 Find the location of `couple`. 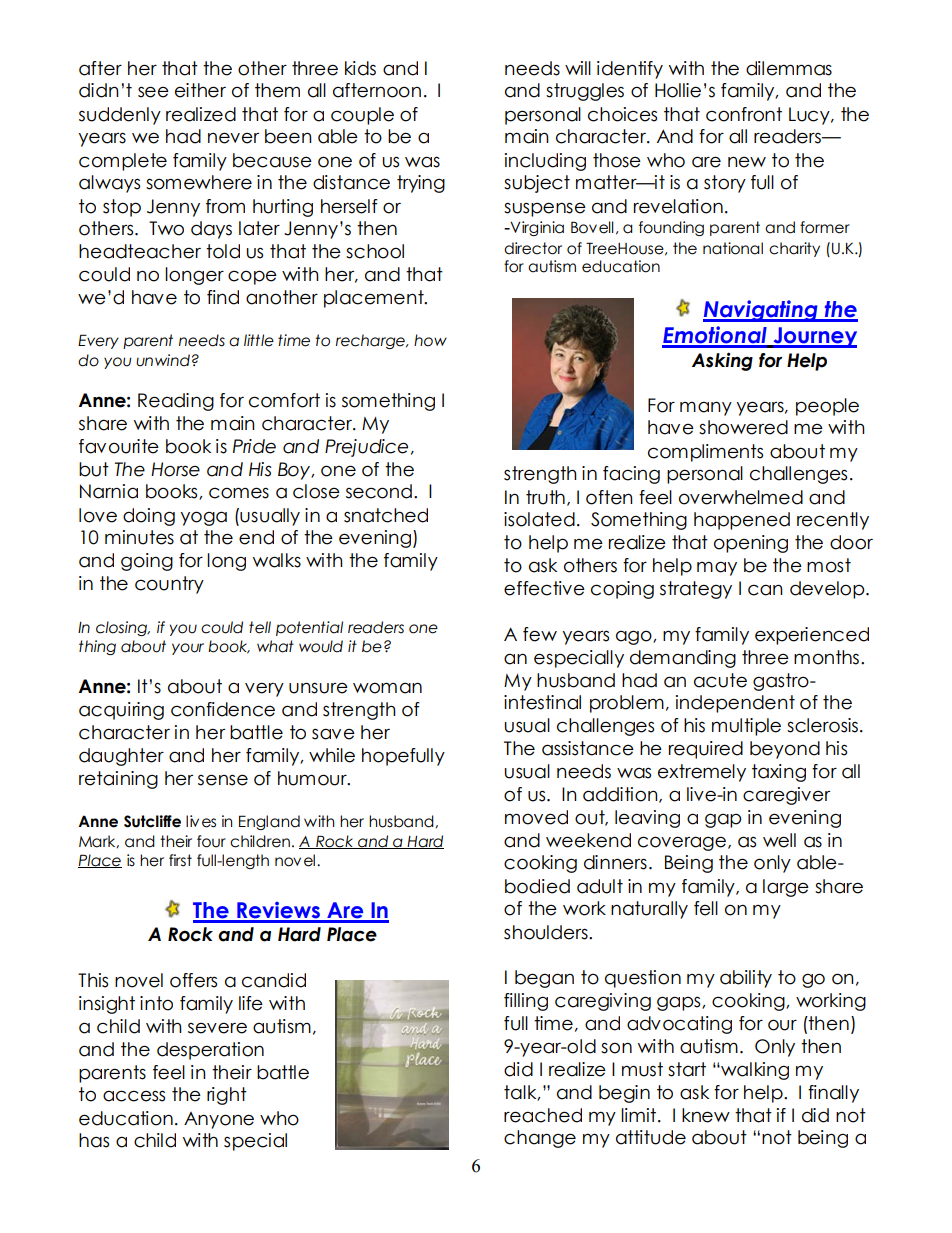

couple is located at coordinates (362, 116).
